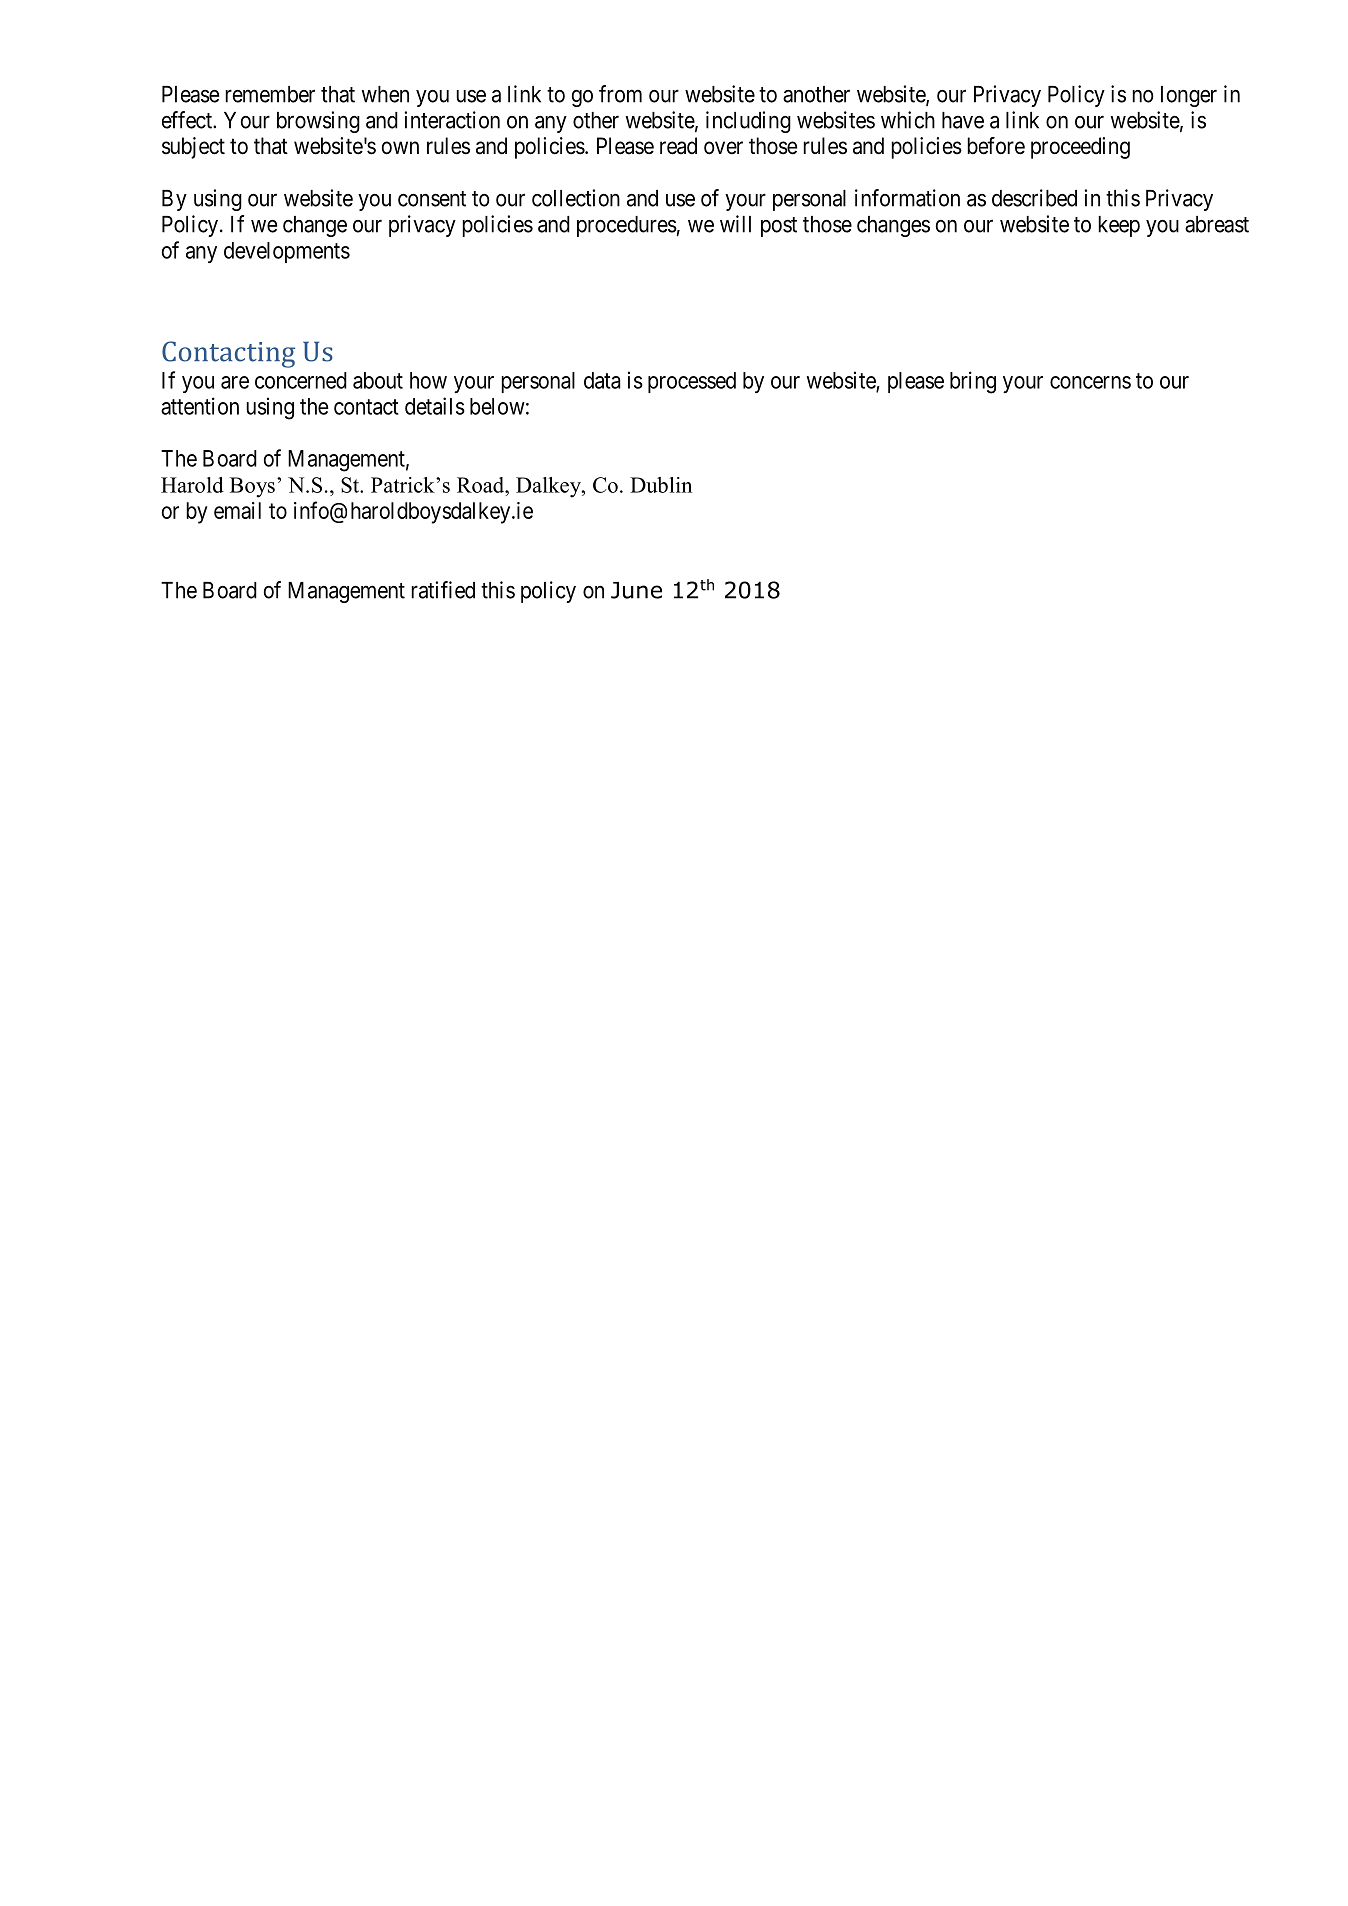 The image size is (1348, 1906). What do you see at coordinates (1189, 96) in the document?
I see `longer` at bounding box center [1189, 96].
